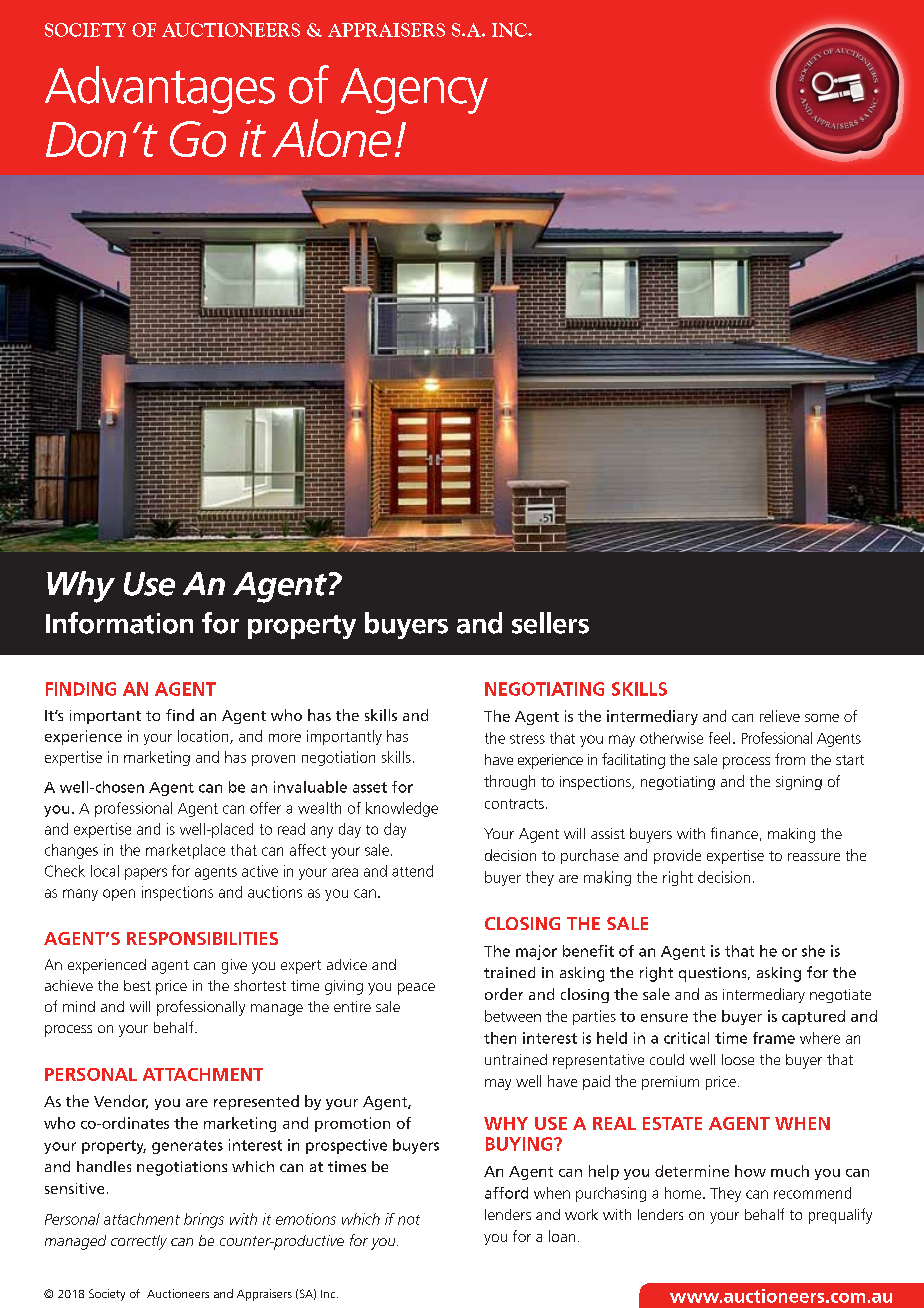 The height and width of the screenshot is (1308, 924). Describe the element at coordinates (536, 952) in the screenshot. I see `major` at that location.
